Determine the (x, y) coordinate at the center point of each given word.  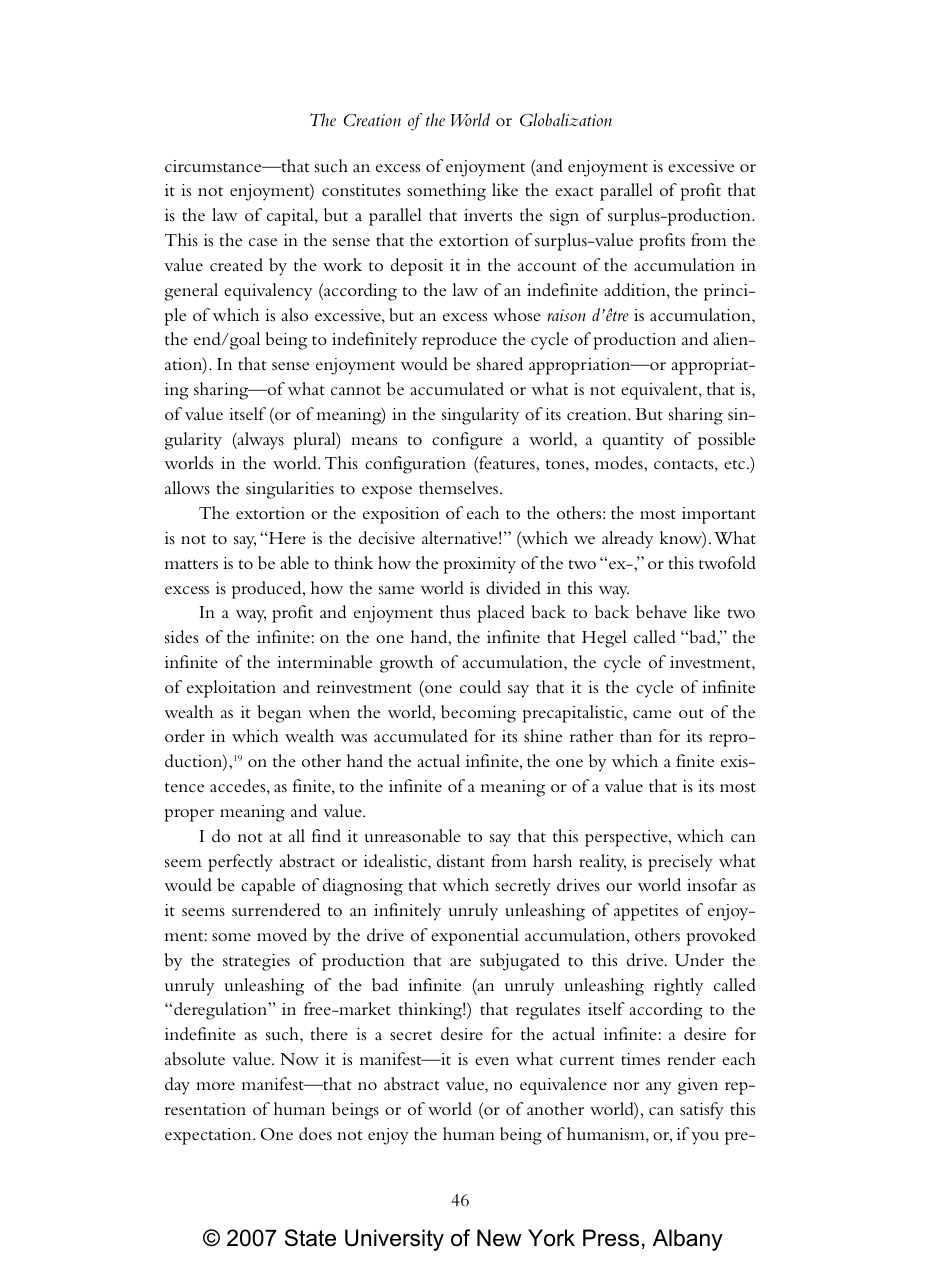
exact (574, 191)
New (499, 1238)
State (310, 1238)
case (263, 242)
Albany (688, 1240)
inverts (488, 215)
